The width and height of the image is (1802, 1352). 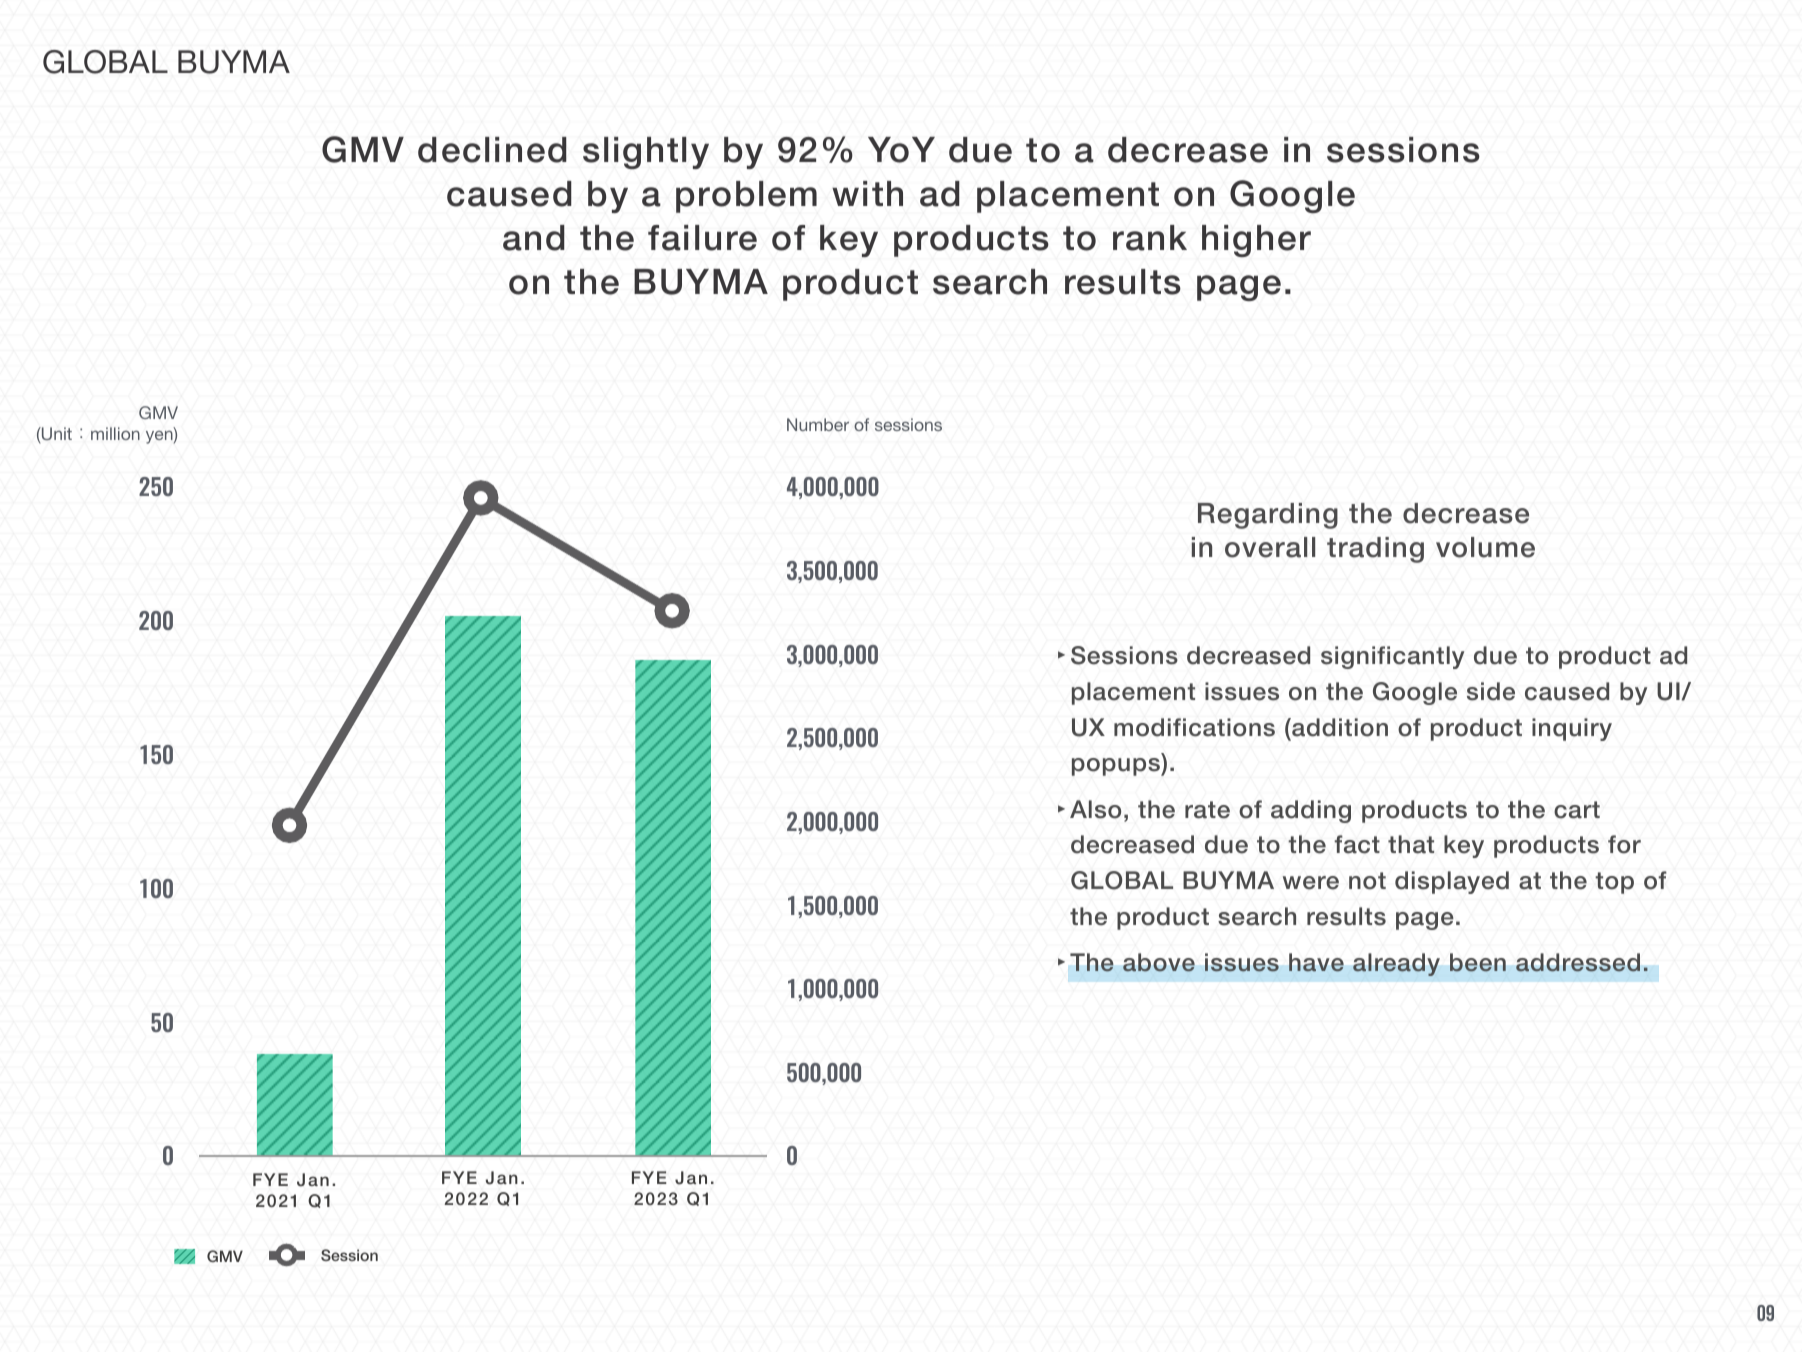 I want to click on above, so click(x=1159, y=962).
